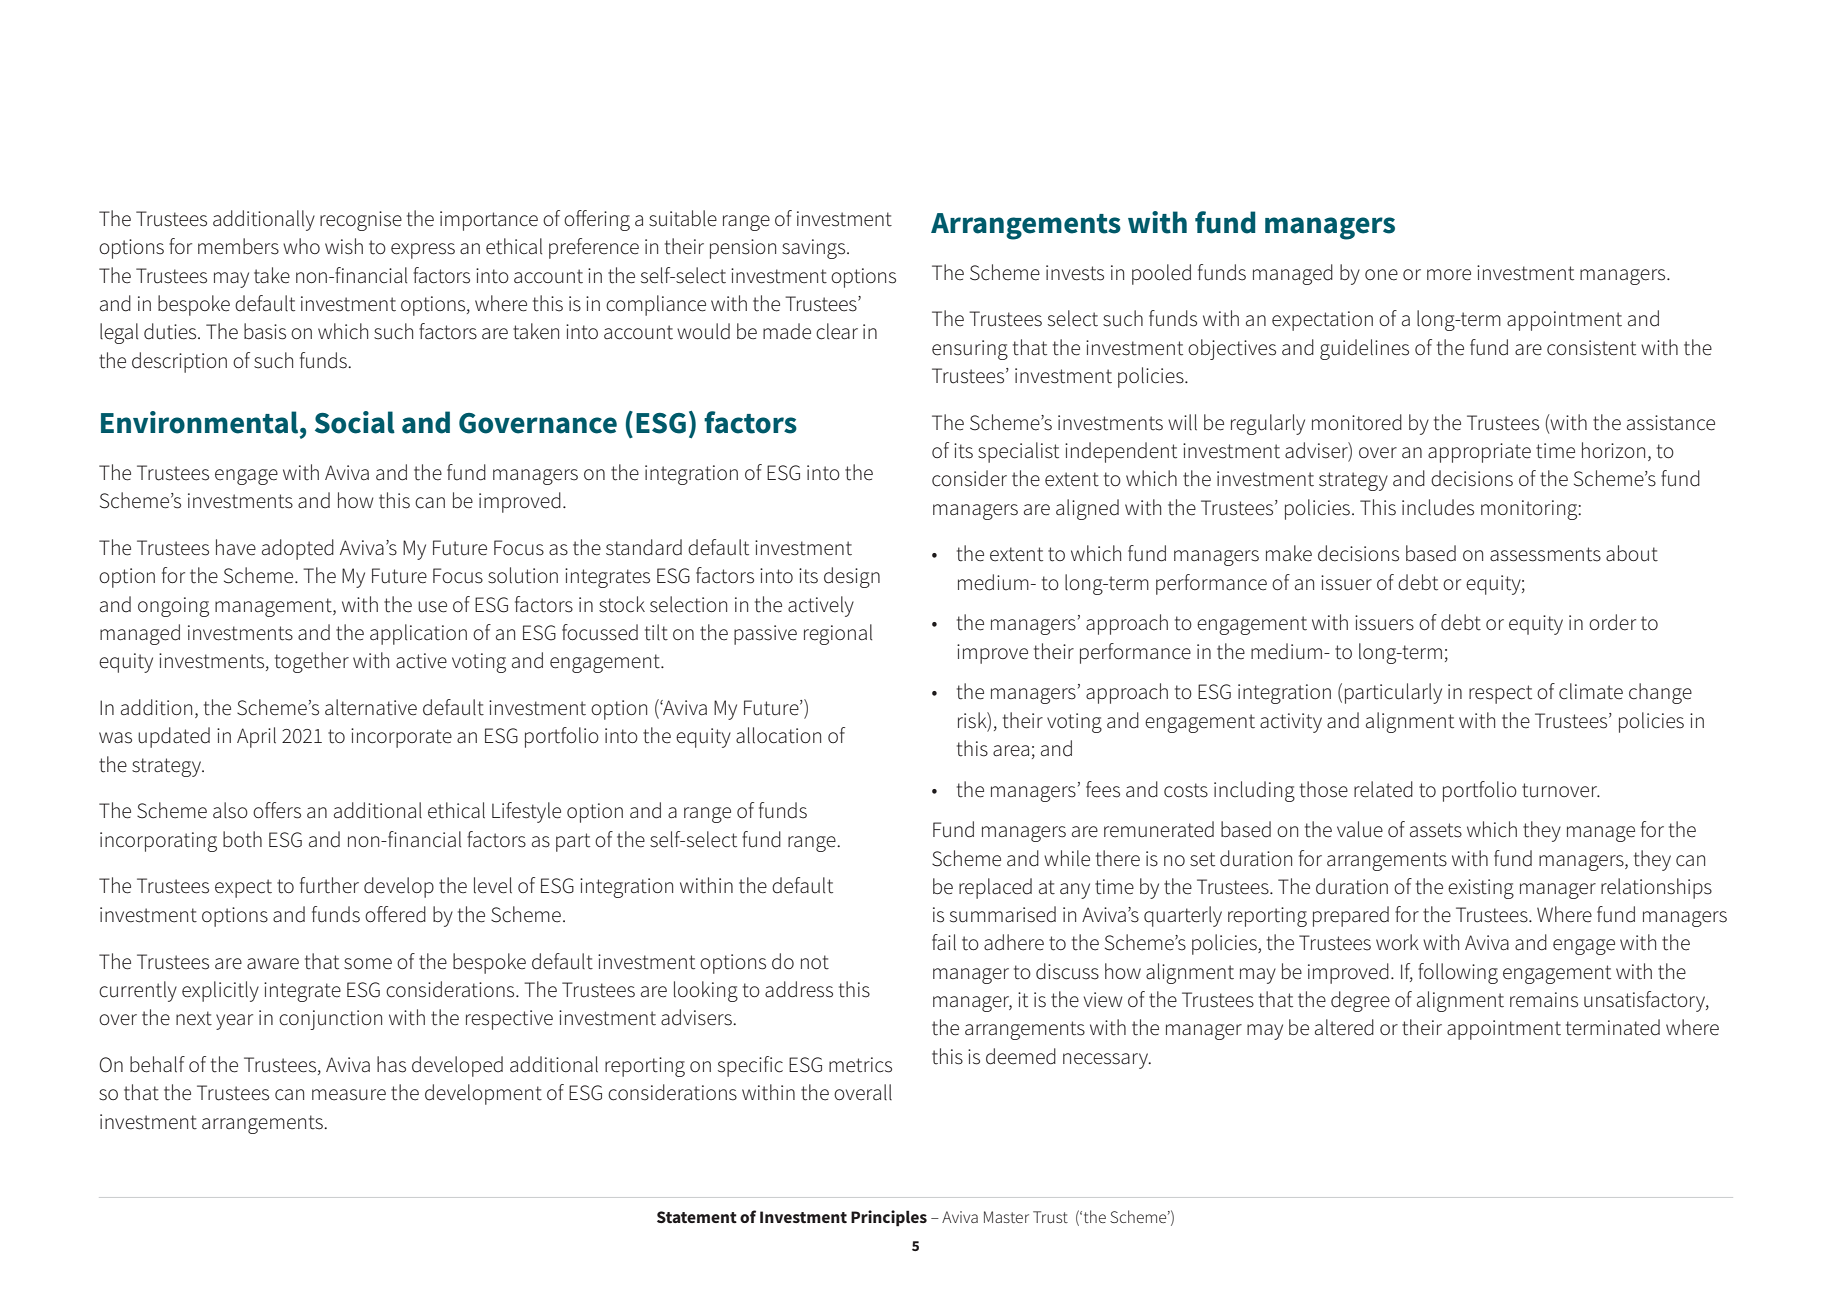 The width and height of the screenshot is (1832, 1296). I want to click on measure, so click(349, 1095).
